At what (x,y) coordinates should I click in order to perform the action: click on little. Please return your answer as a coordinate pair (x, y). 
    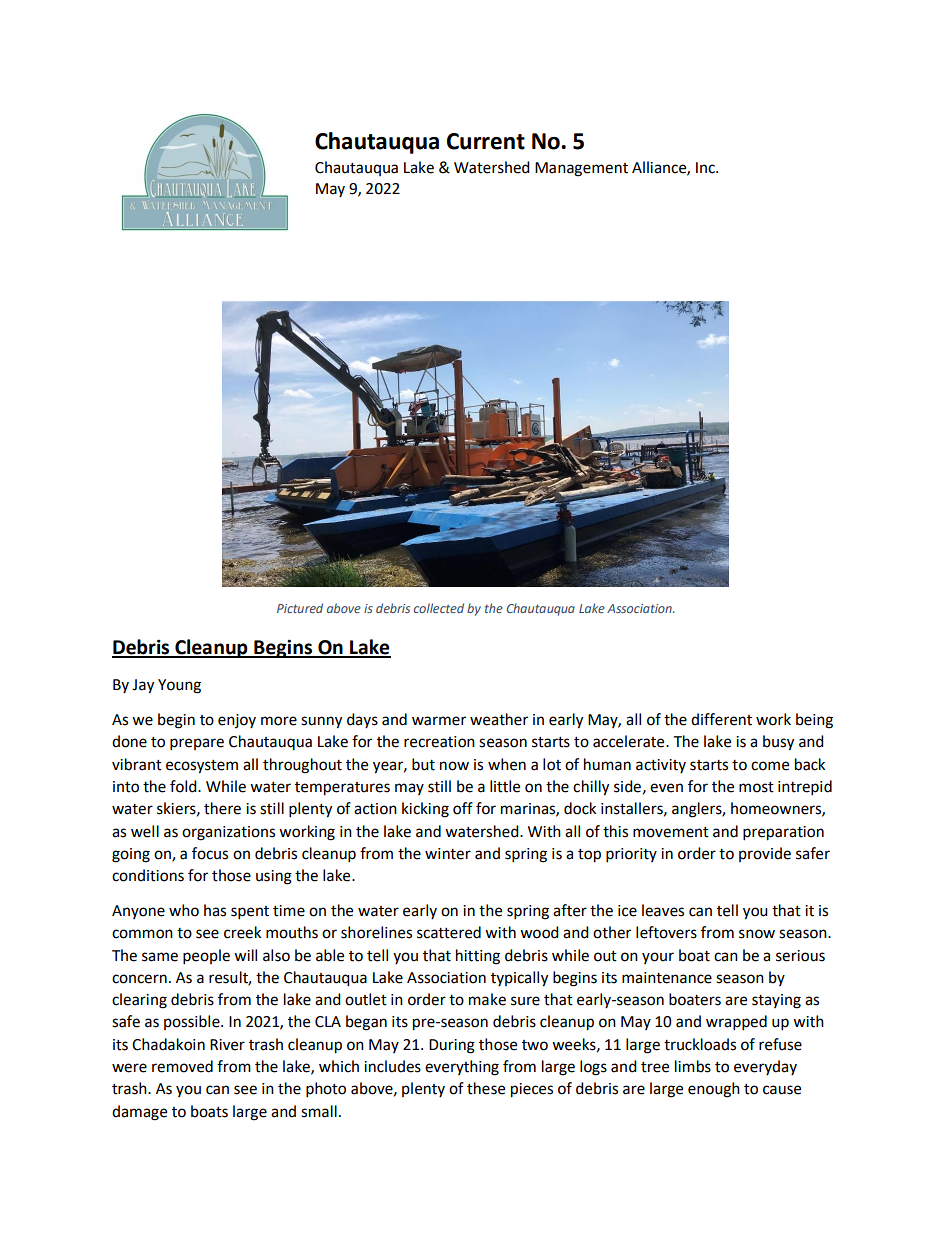
    Looking at the image, I should click on (505, 786).
